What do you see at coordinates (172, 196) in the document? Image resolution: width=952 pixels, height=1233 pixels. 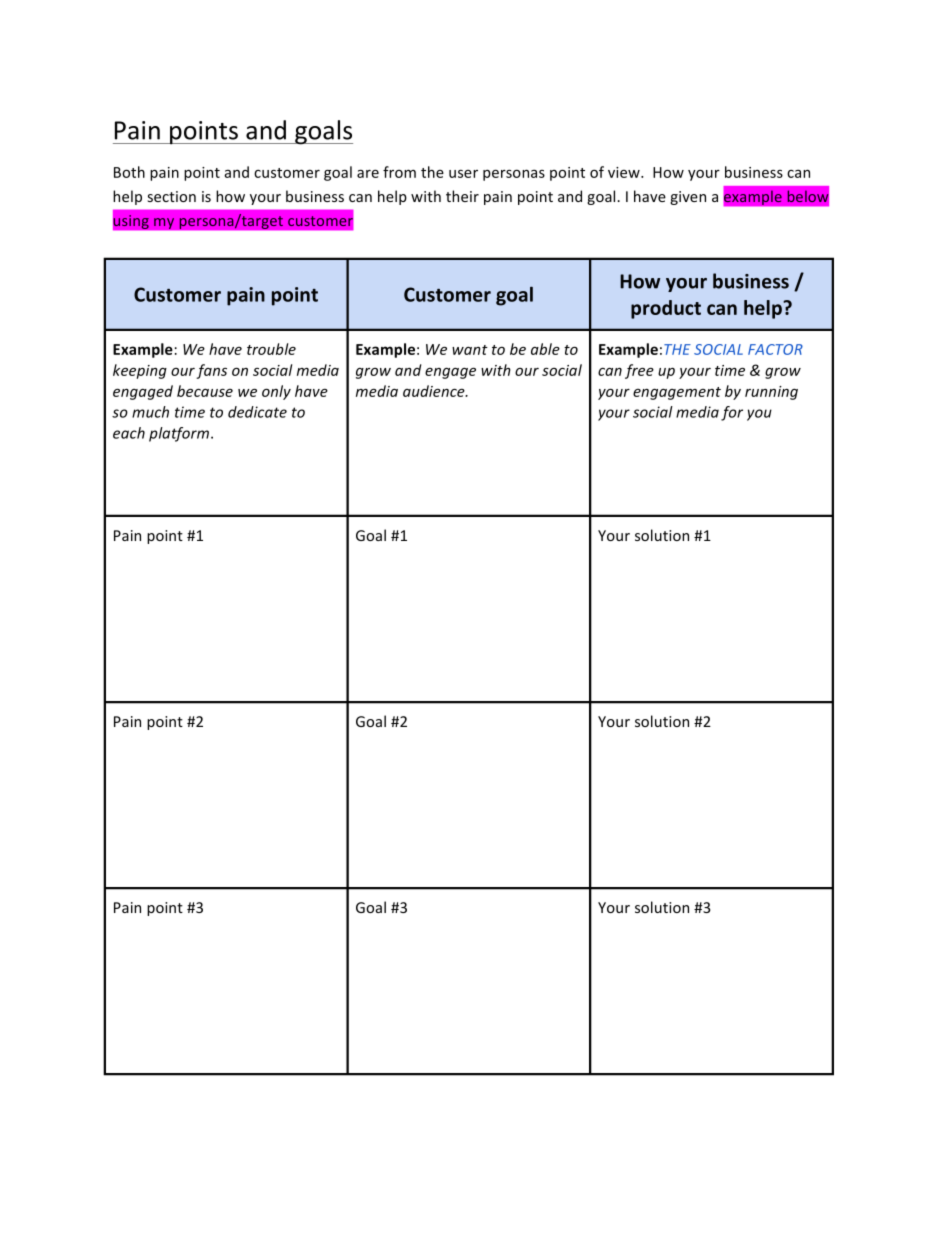 I see `section` at bounding box center [172, 196].
